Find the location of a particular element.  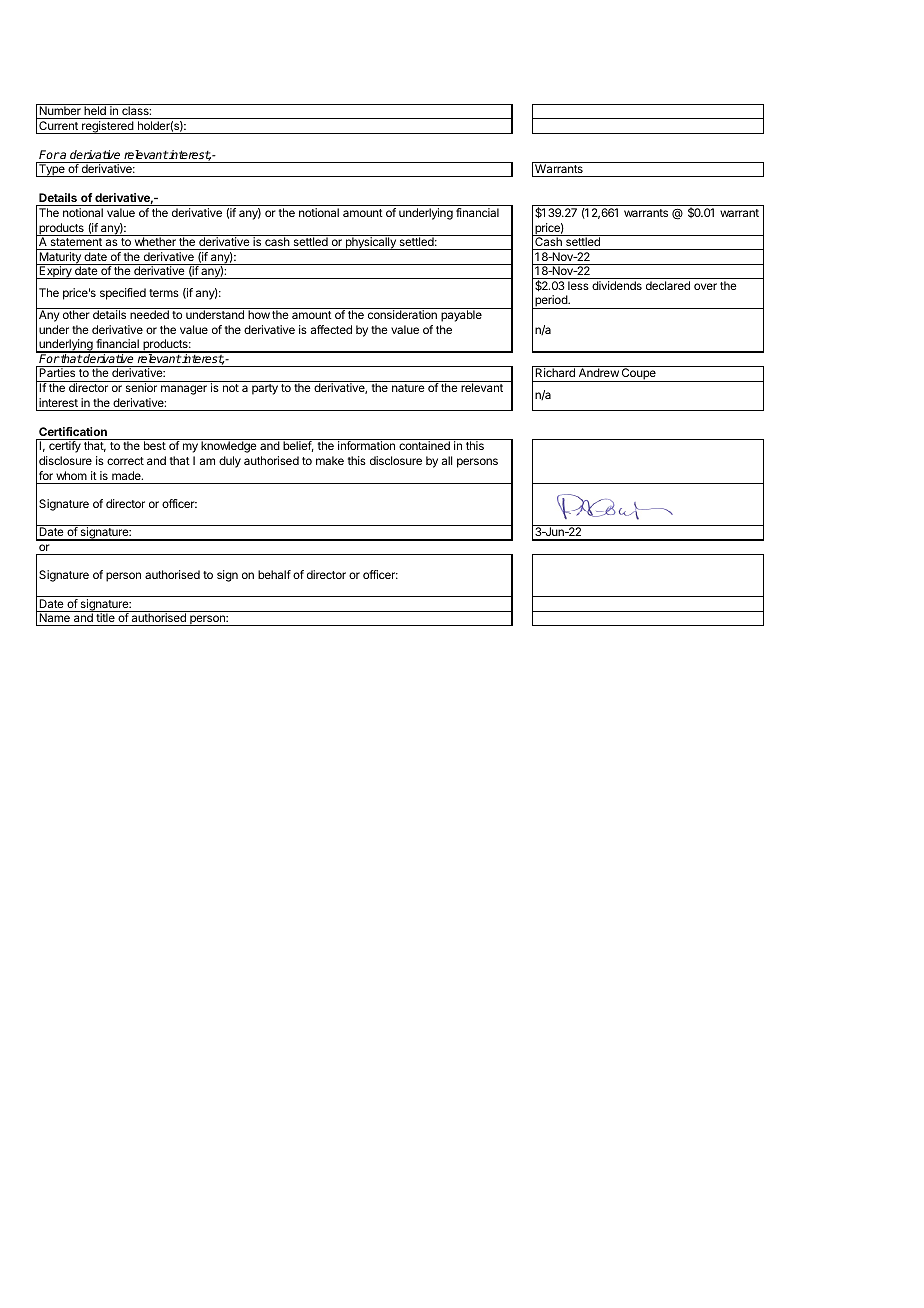

dividends is located at coordinates (617, 285).
